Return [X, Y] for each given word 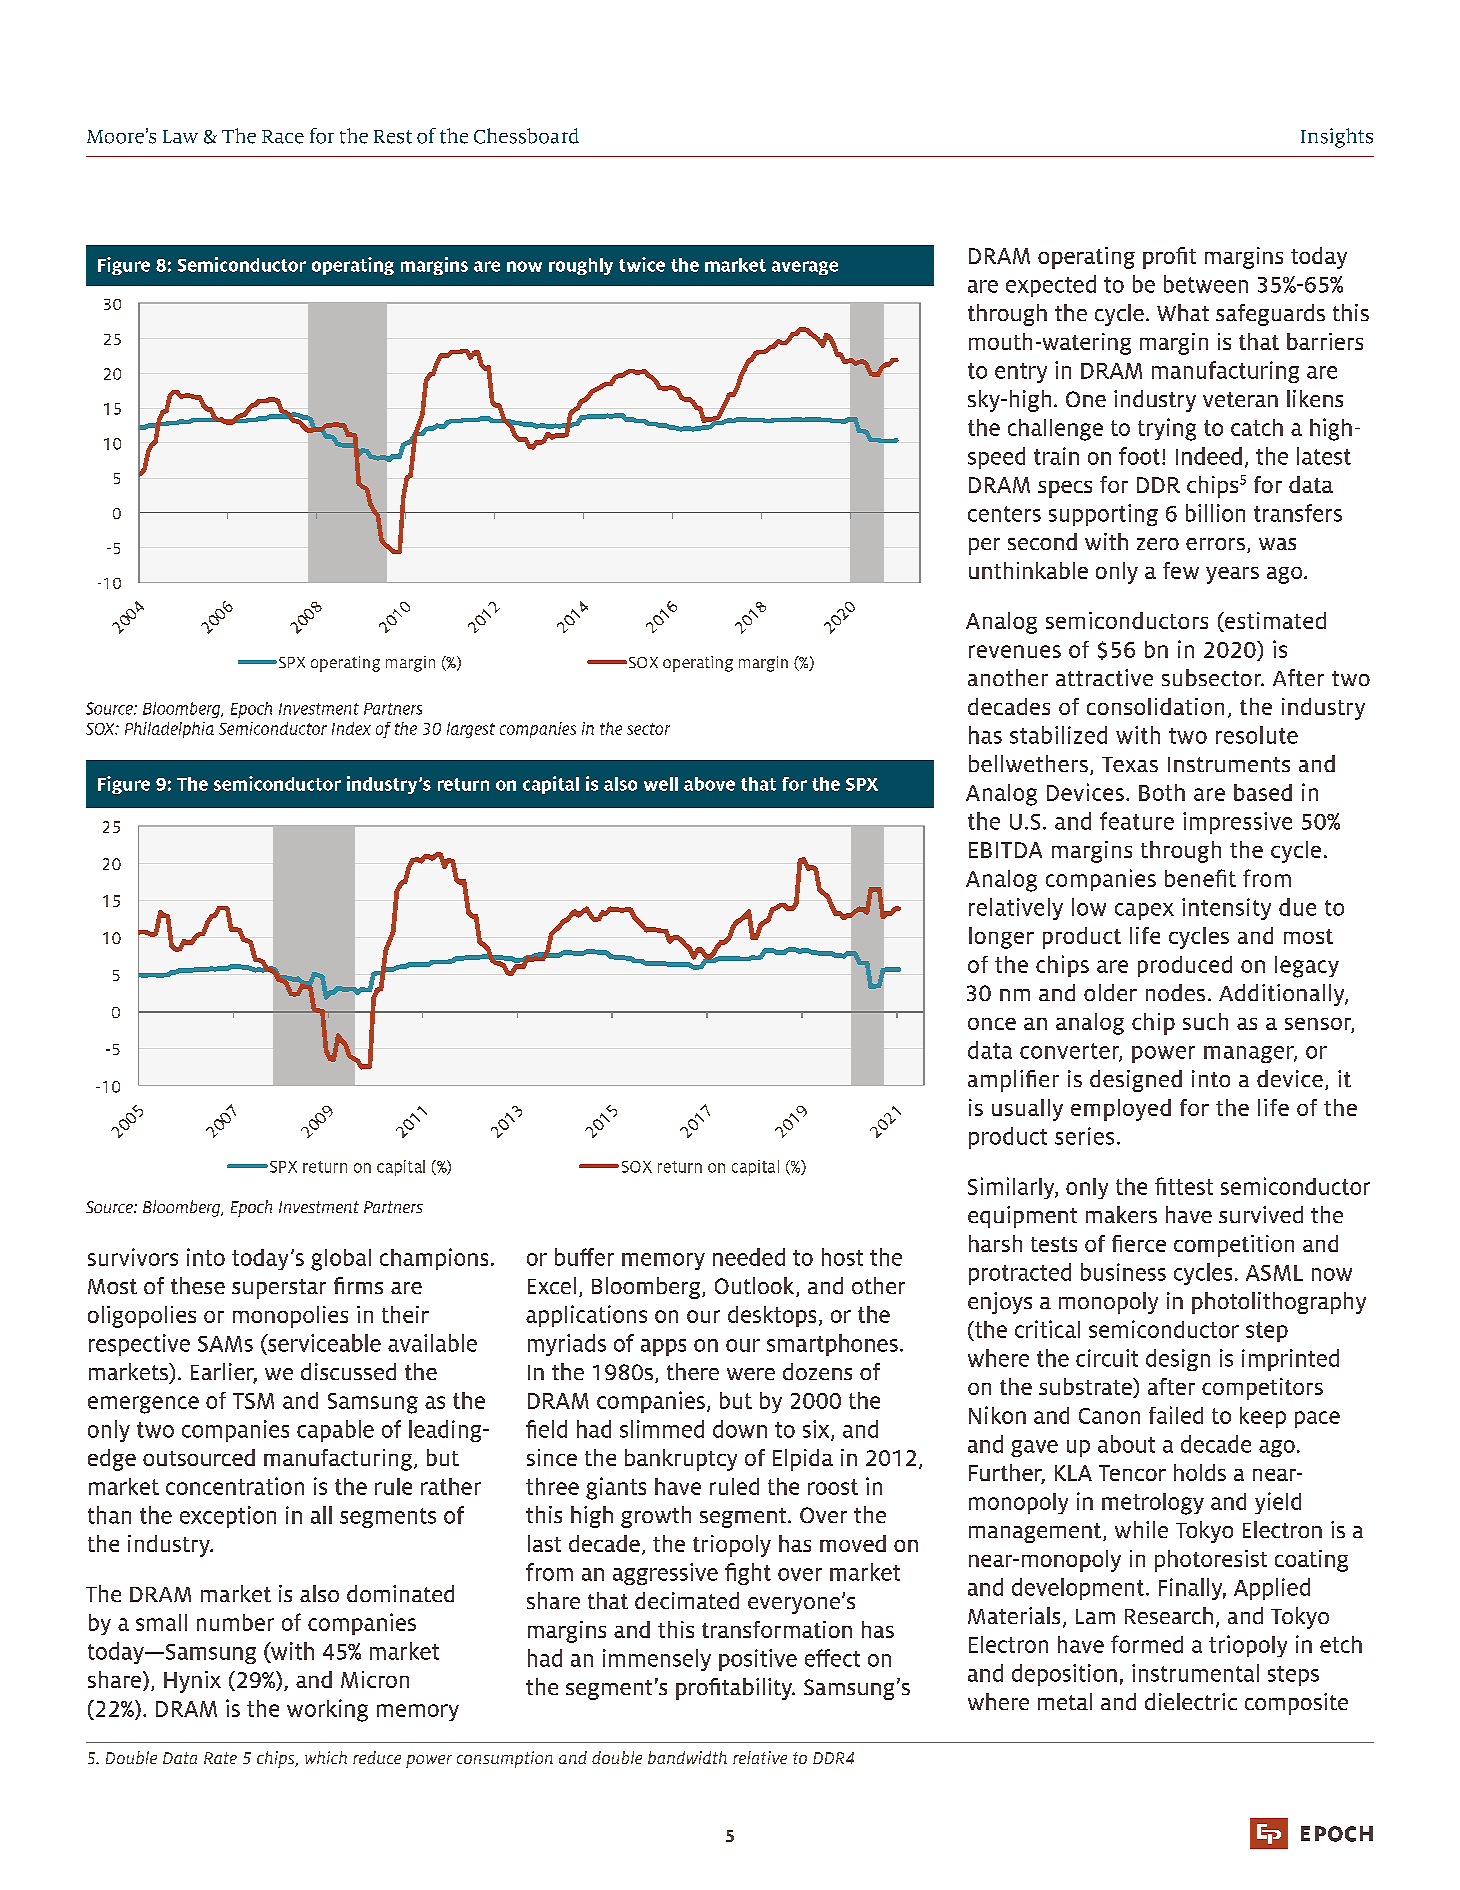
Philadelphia [169, 730]
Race [283, 137]
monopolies [290, 1317]
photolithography [1279, 1303]
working [327, 1710]
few [1181, 570]
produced [1185, 966]
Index [351, 728]
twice [642, 264]
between [1206, 284]
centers [1004, 514]
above [709, 784]
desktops [772, 1316]
